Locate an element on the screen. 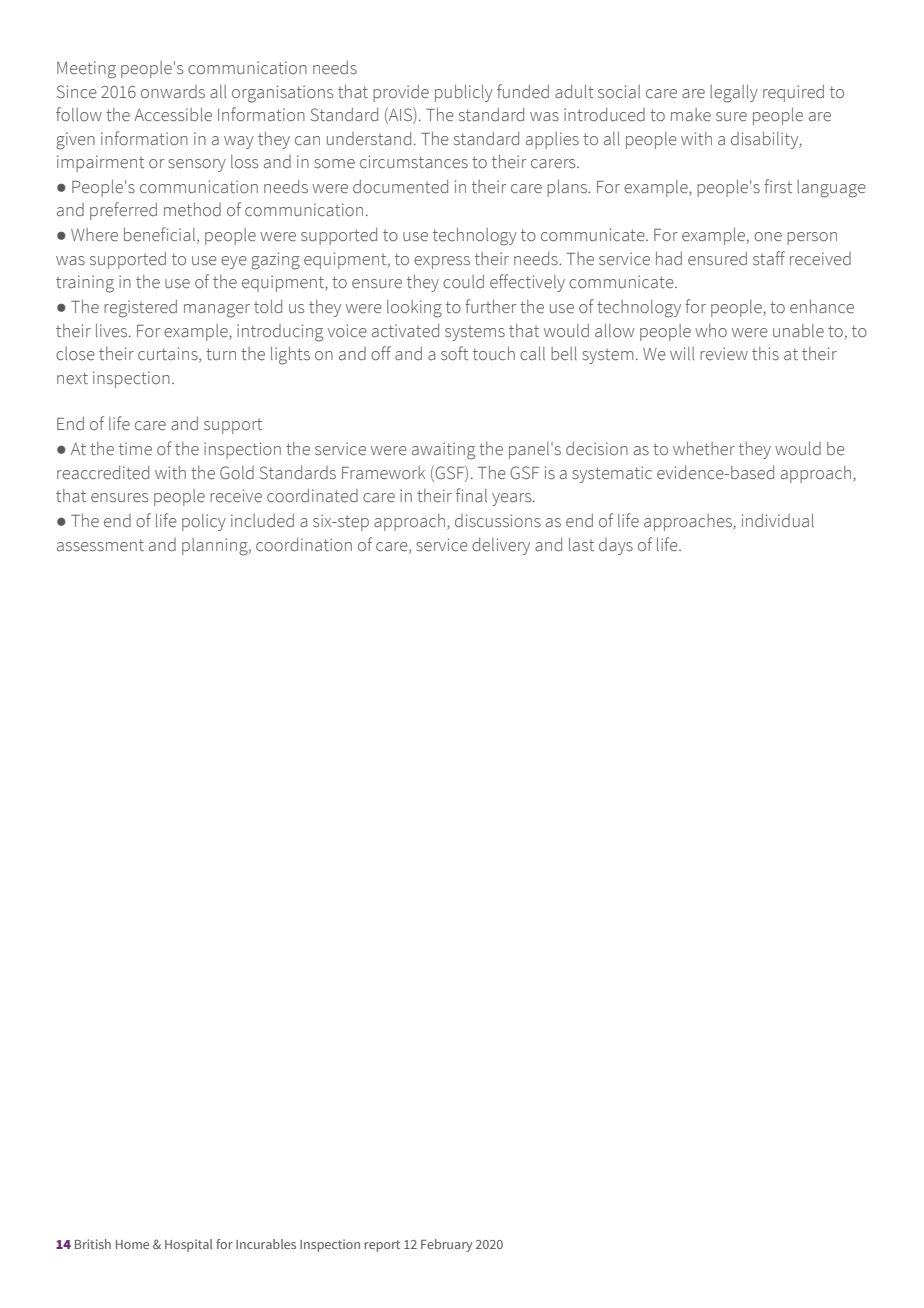 This screenshot has height=1308, width=924. publicly is located at coordinates (464, 93).
